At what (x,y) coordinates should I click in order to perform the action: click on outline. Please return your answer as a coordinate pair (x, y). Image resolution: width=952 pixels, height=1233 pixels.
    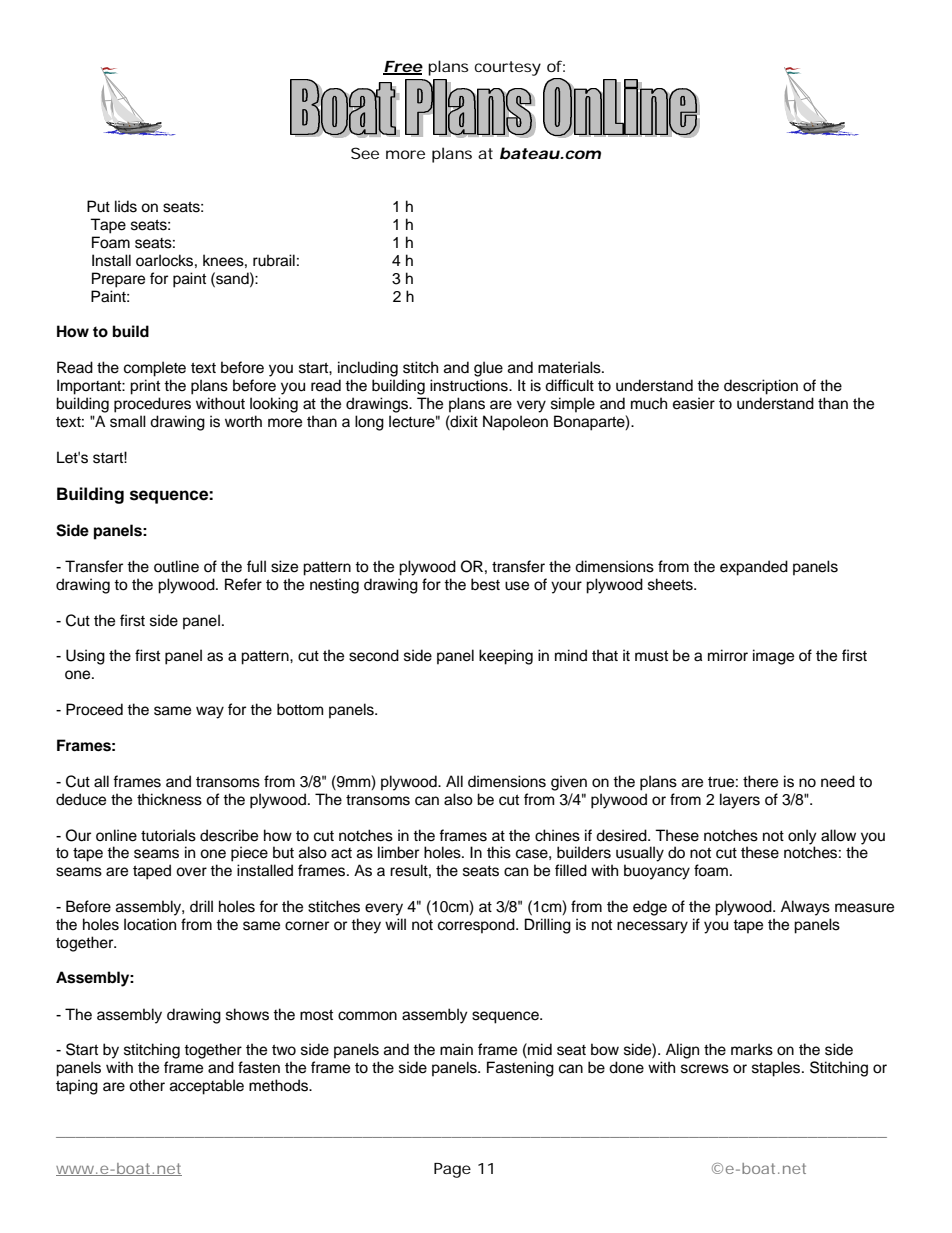
    Looking at the image, I should click on (176, 566).
